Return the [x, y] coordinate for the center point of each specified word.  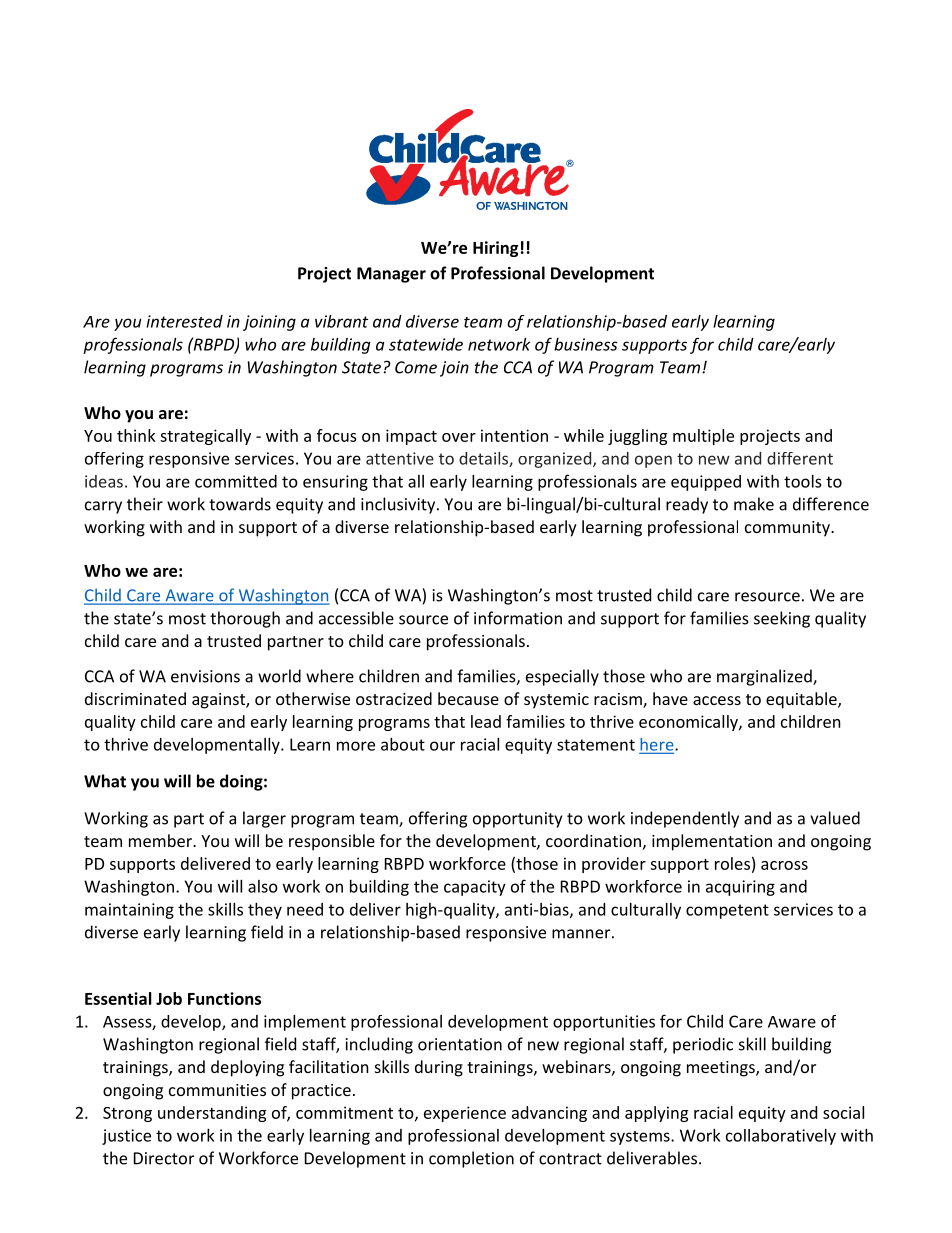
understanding [212, 1114]
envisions [205, 676]
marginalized [765, 677]
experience [465, 1114]
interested [184, 321]
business [586, 344]
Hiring [495, 249]
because [468, 698]
